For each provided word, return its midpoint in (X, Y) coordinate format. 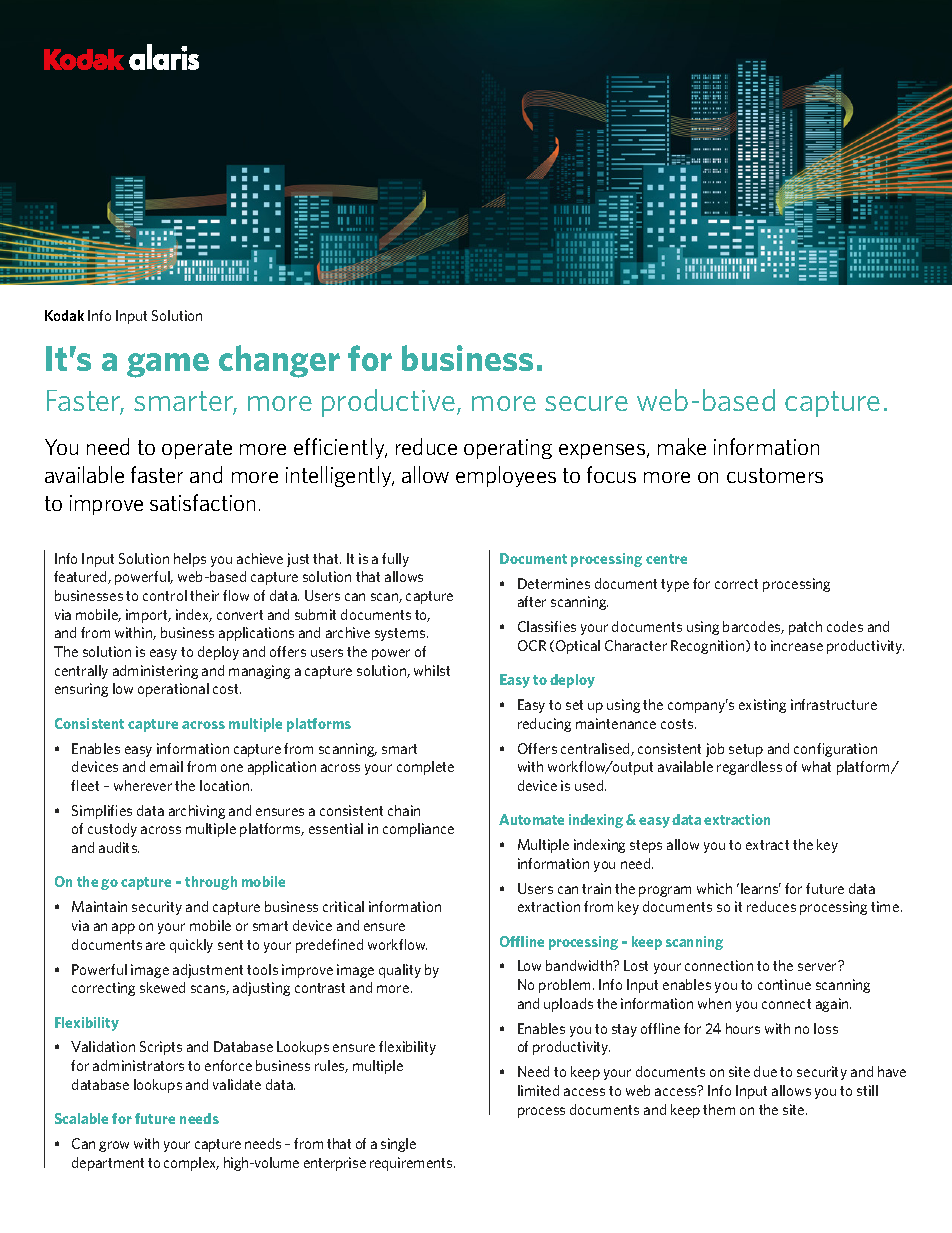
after (532, 601)
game (168, 365)
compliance (418, 830)
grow (114, 1146)
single (398, 1145)
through (211, 883)
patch (805, 628)
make (682, 446)
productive (388, 403)
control (165, 595)
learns (761, 888)
